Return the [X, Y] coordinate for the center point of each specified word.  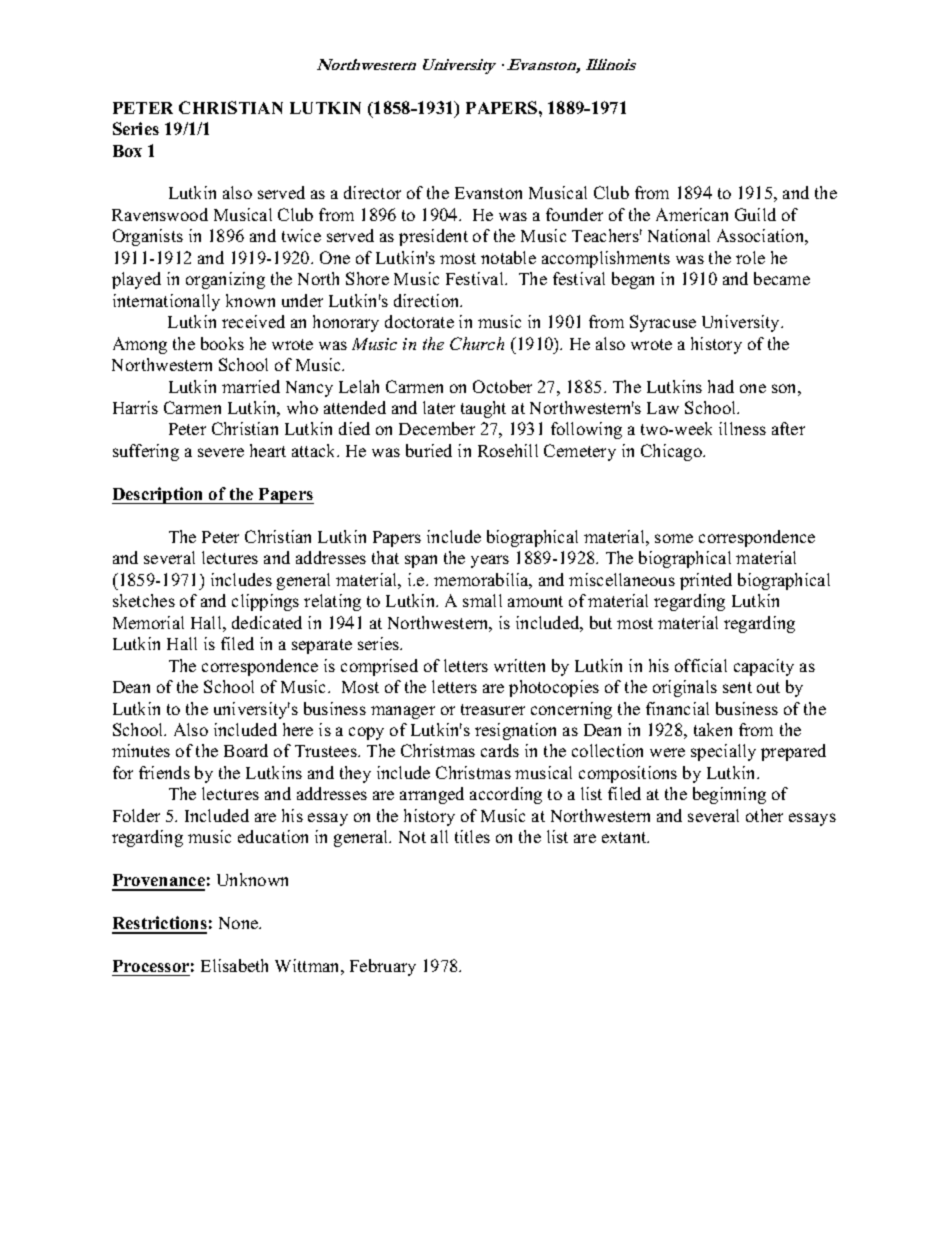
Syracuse [663, 323]
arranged [432, 795]
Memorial [148, 622]
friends [164, 772]
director [372, 192]
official [701, 665]
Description [159, 495]
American [692, 214]
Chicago [672, 452]
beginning [729, 795]
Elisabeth [234, 965]
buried [429, 450]
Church [477, 343]
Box [127, 151]
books [222, 343]
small [482, 600]
